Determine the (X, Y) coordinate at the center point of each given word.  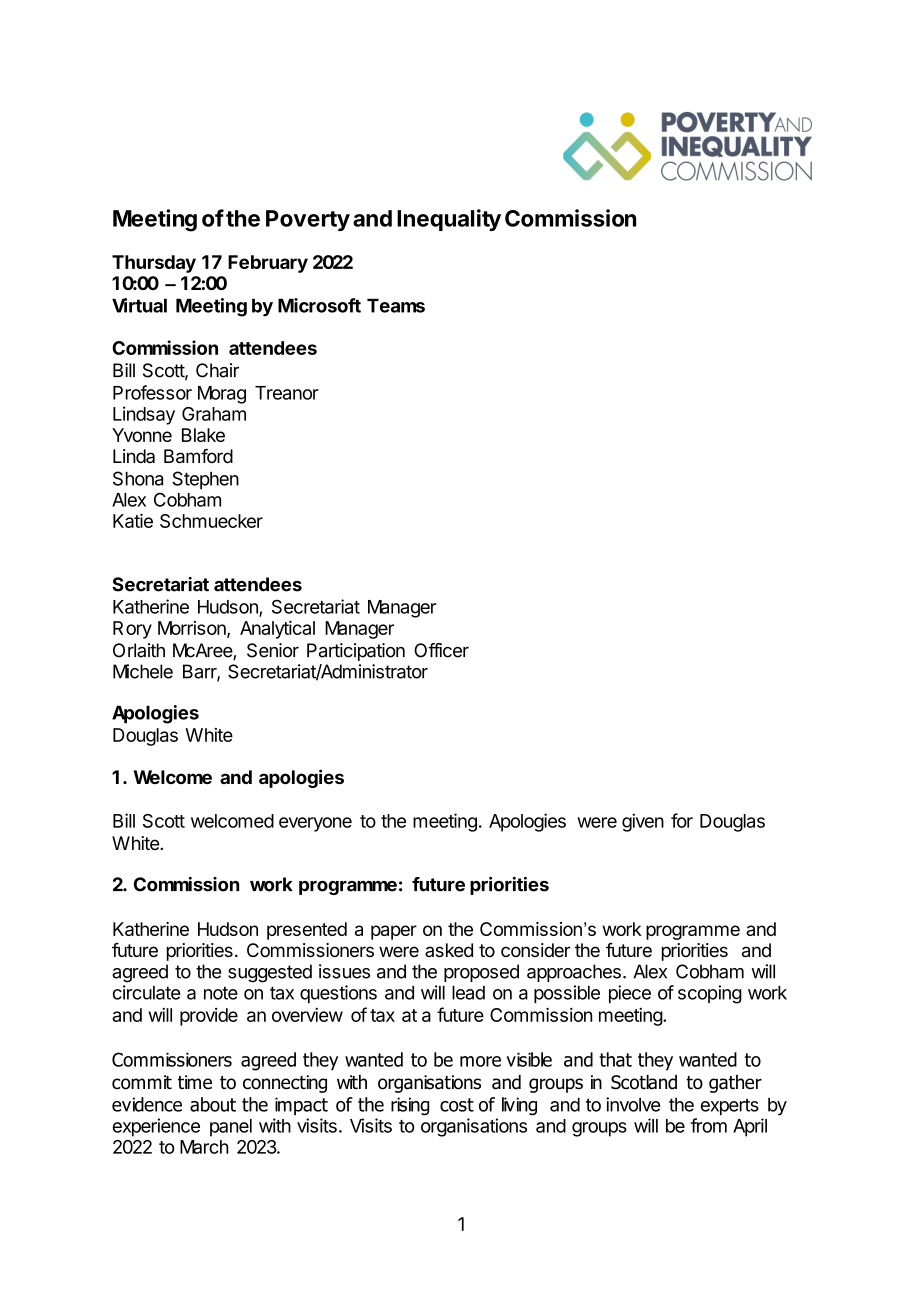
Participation (356, 652)
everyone (315, 824)
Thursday (154, 264)
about (213, 1104)
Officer (441, 650)
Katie (133, 520)
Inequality (449, 220)
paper (394, 932)
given (643, 822)
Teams (396, 305)
